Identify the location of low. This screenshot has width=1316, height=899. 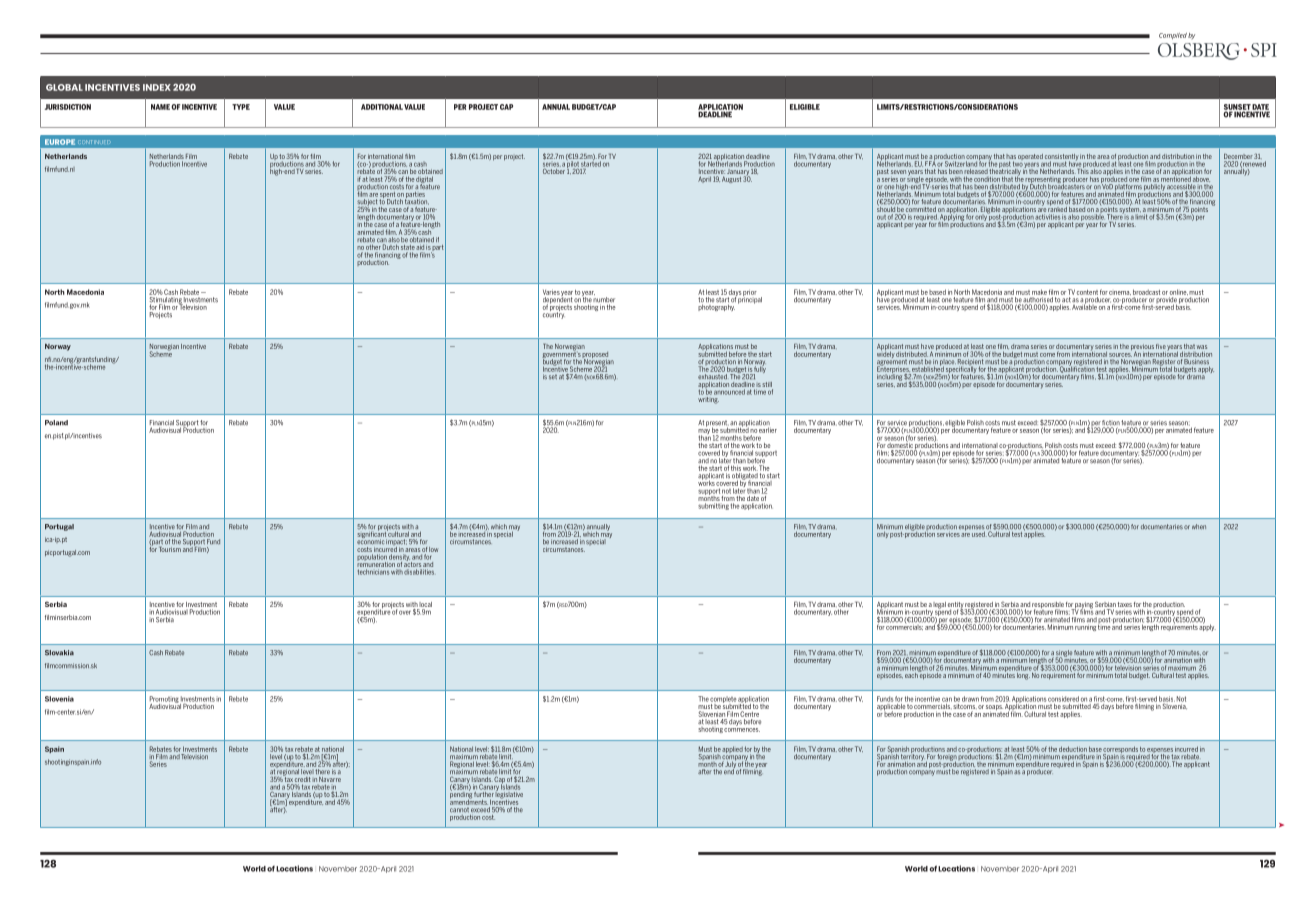
(433, 549).
